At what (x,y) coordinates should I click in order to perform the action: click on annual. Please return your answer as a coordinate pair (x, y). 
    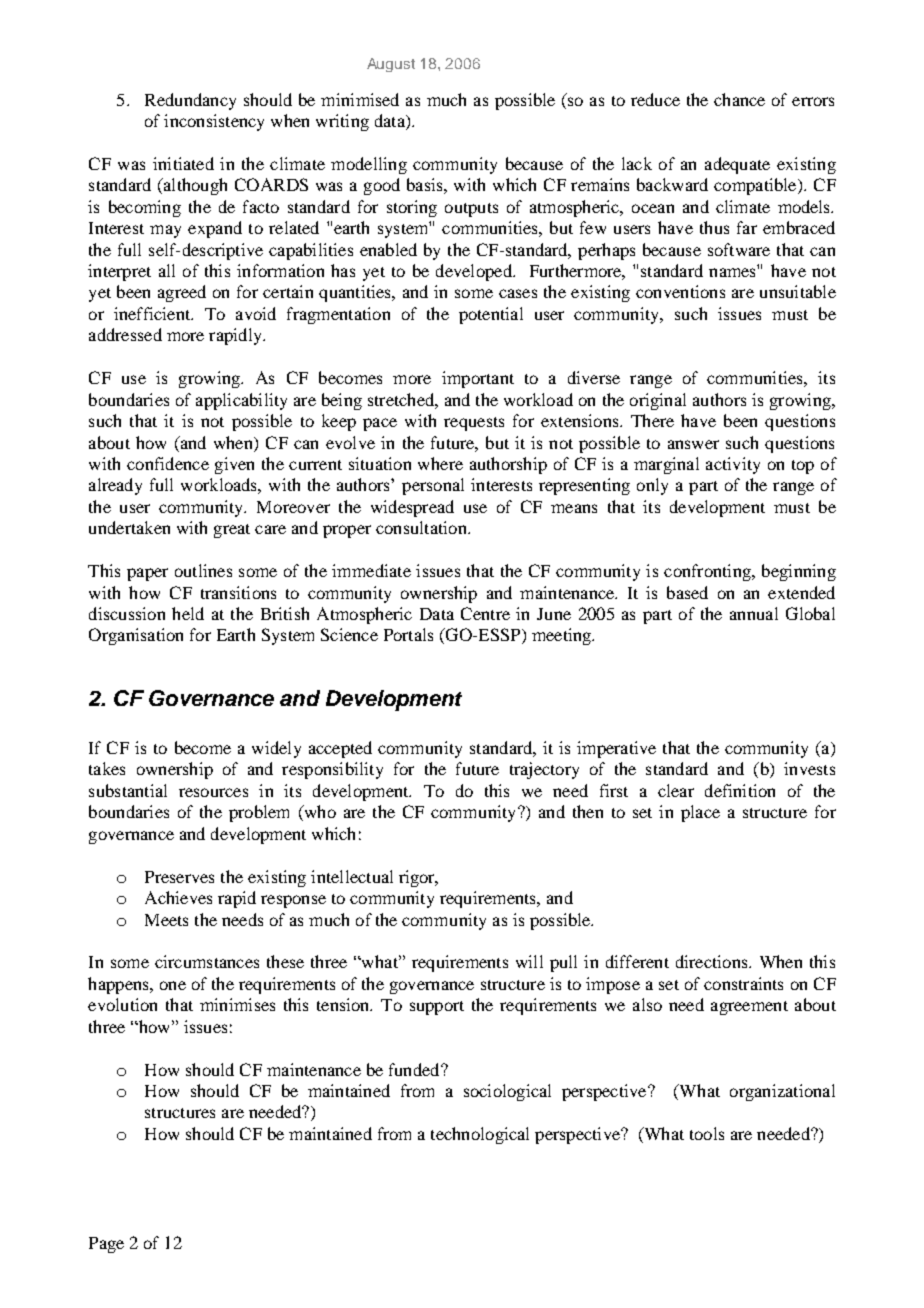
    Looking at the image, I should click on (754, 613).
